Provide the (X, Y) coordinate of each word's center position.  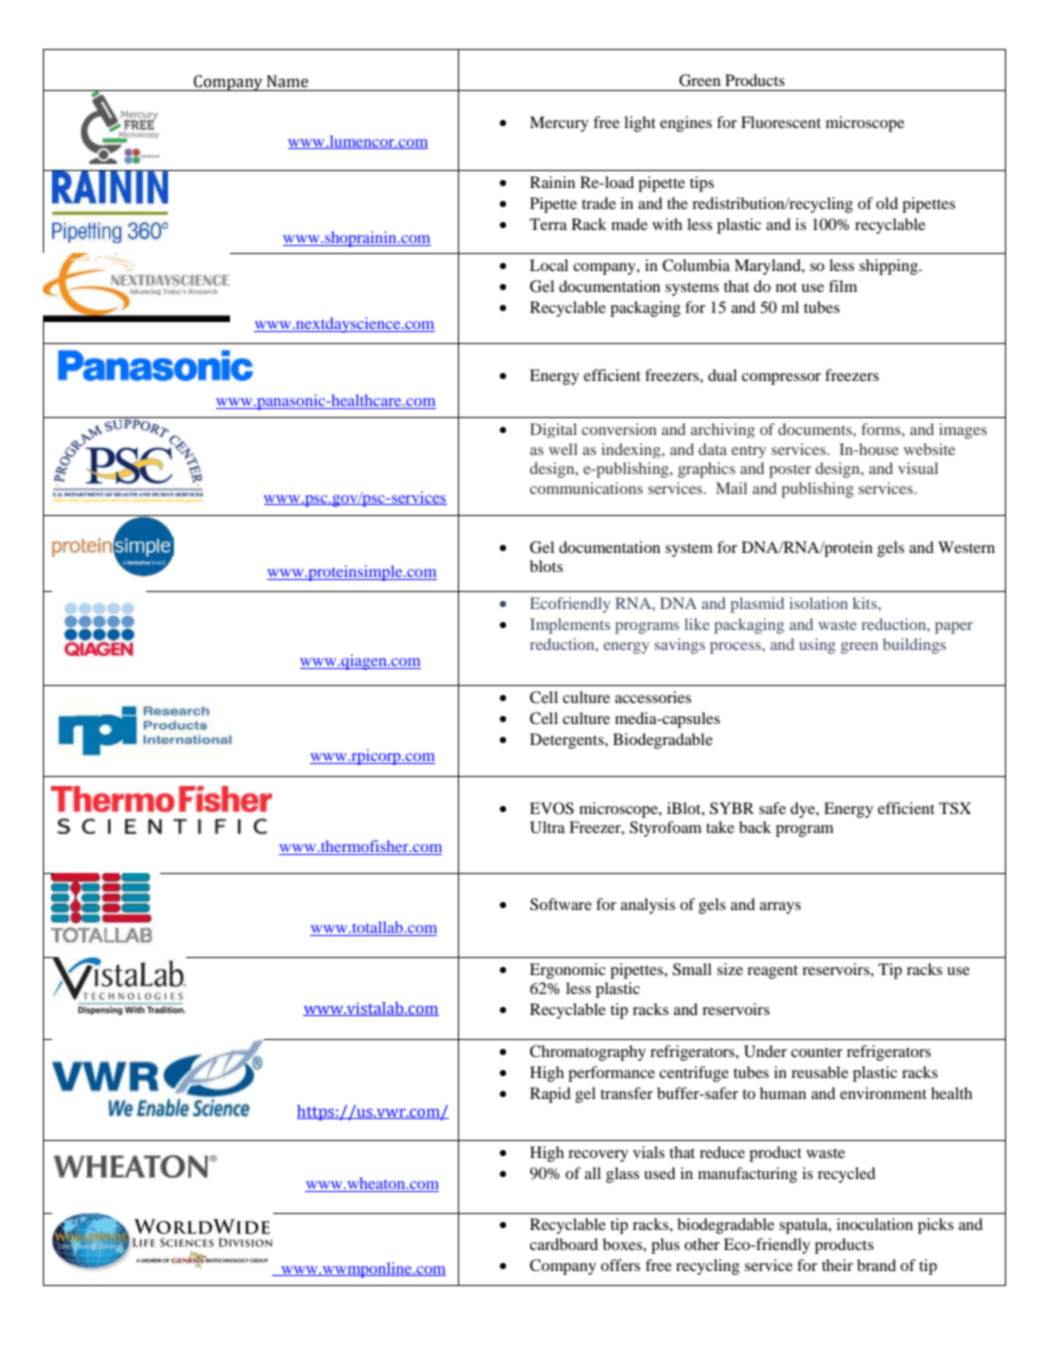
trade (599, 203)
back (755, 827)
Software (561, 904)
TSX (955, 808)
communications (586, 488)
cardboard (564, 1244)
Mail (731, 488)
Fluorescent (781, 122)
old (887, 203)
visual (918, 468)
